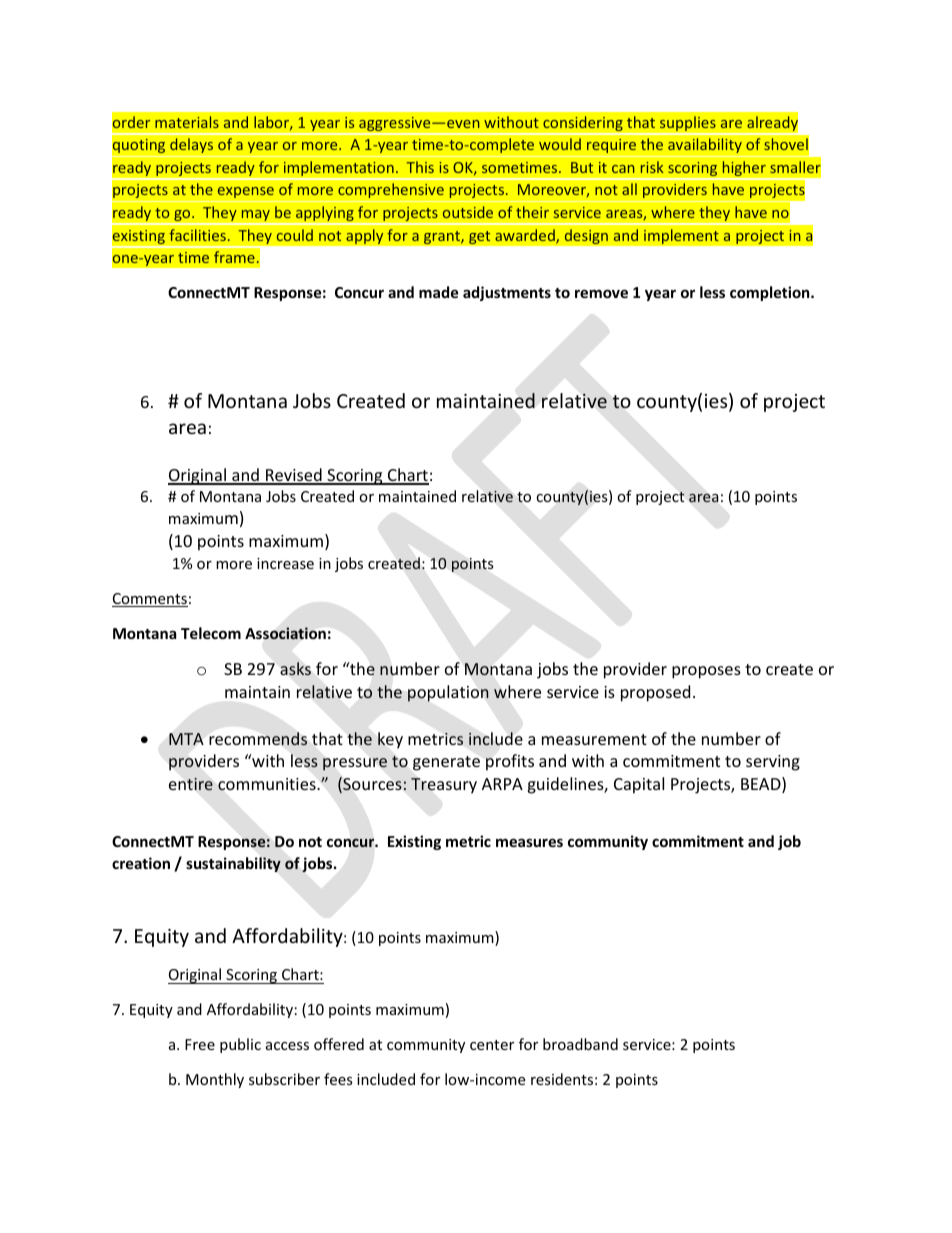 Image resolution: width=952 pixels, height=1233 pixels. What do you see at coordinates (420, 167) in the document?
I see `This` at bounding box center [420, 167].
